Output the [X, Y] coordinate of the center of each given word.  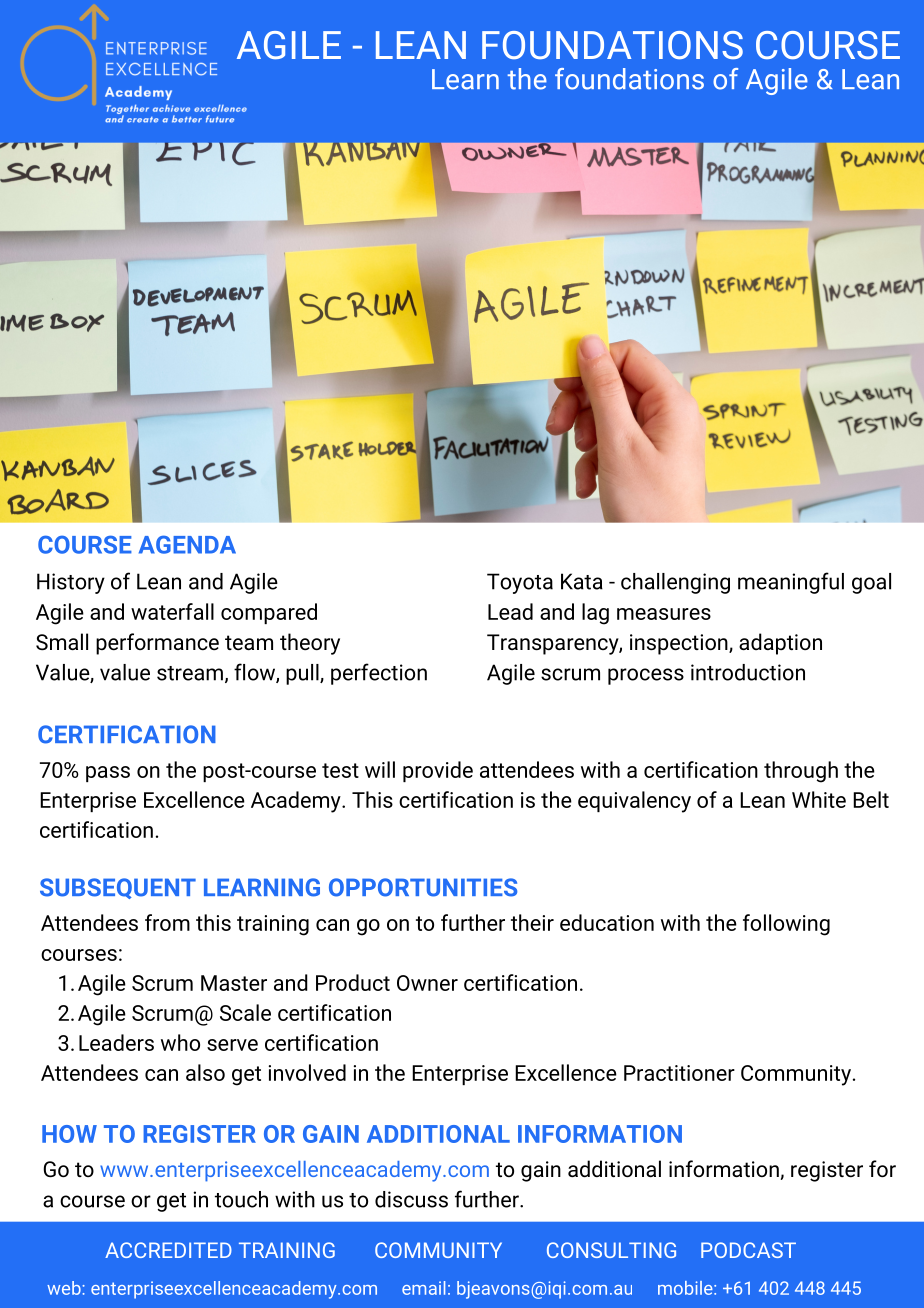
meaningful [791, 583]
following [786, 925]
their [532, 922]
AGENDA [187, 544]
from [167, 922]
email [423, 1288]
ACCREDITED [168, 1250]
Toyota [520, 583]
